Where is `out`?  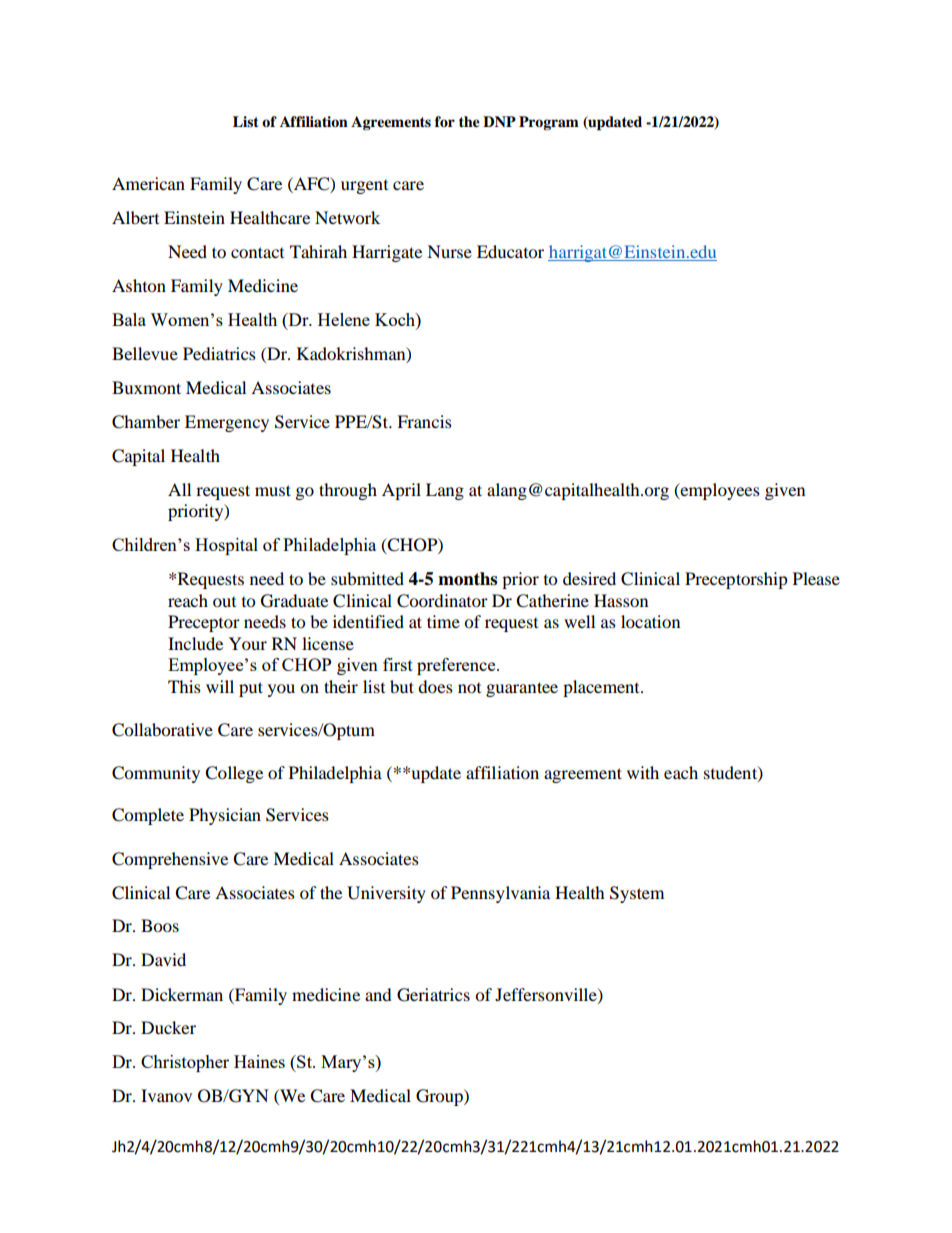
out is located at coordinates (224, 602).
